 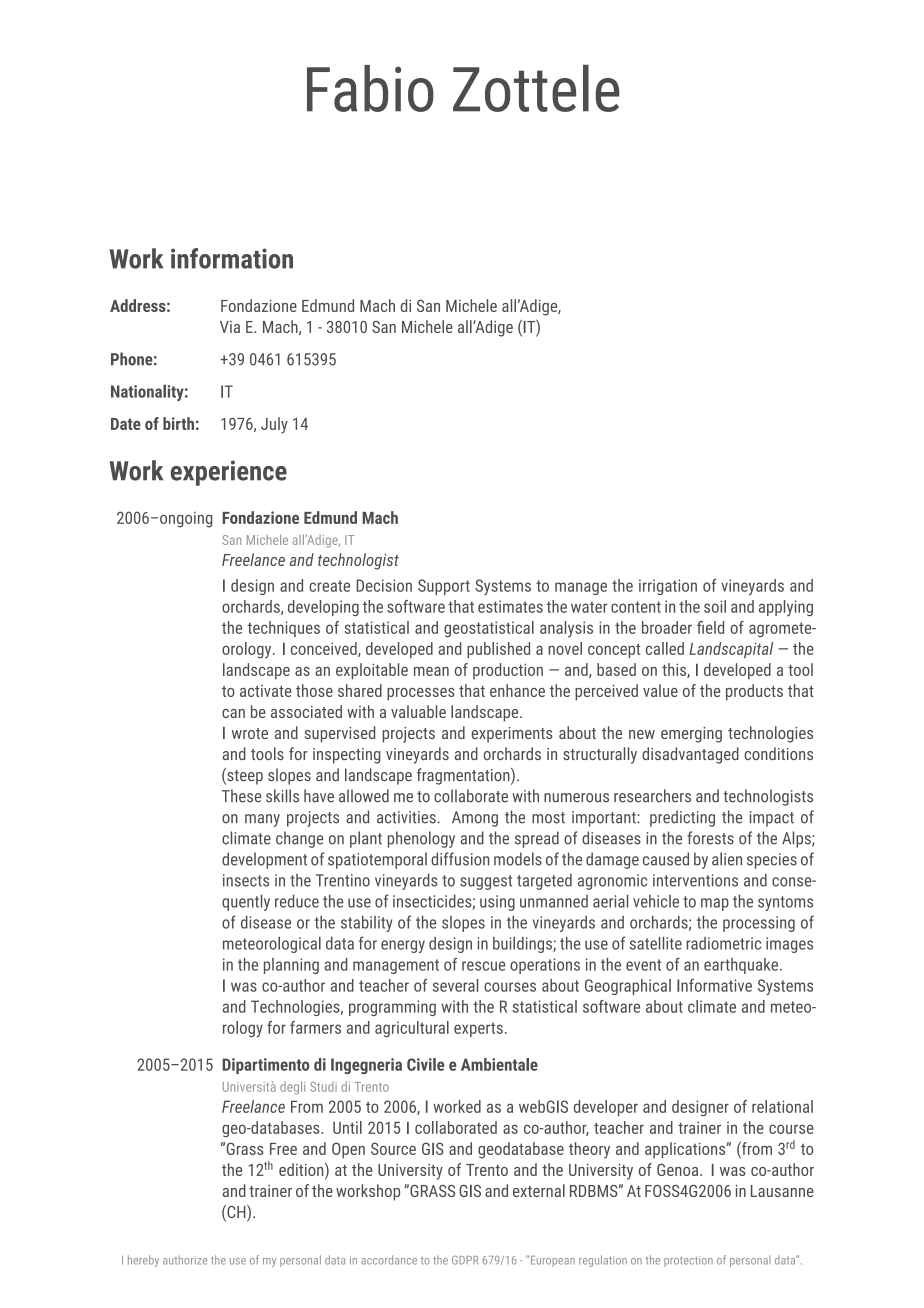 What do you see at coordinates (723, 943) in the document?
I see `radiometric` at bounding box center [723, 943].
